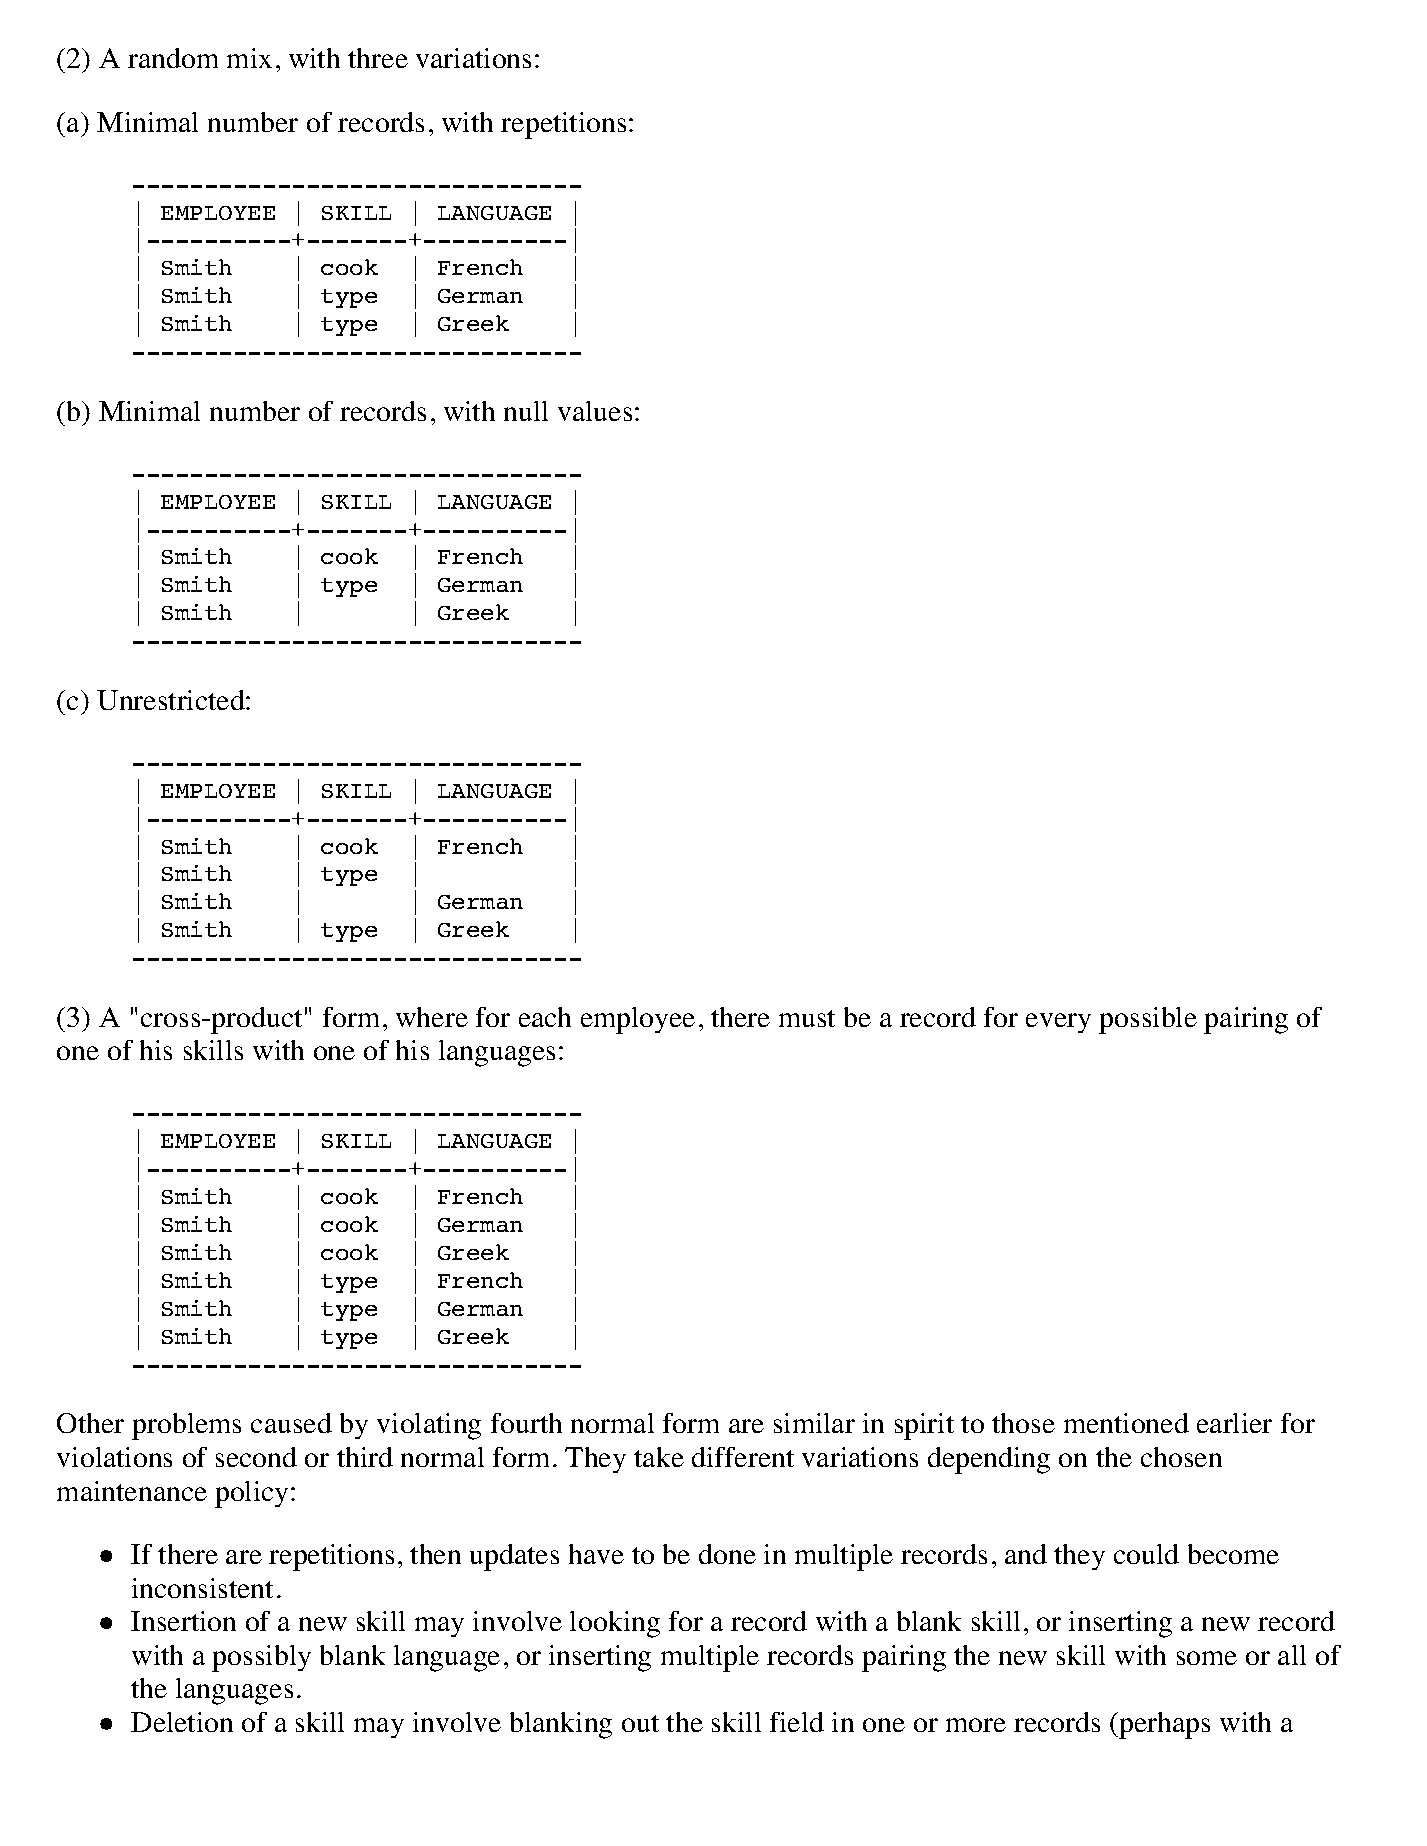  What do you see at coordinates (1148, 1020) in the screenshot?
I see `possible` at bounding box center [1148, 1020].
